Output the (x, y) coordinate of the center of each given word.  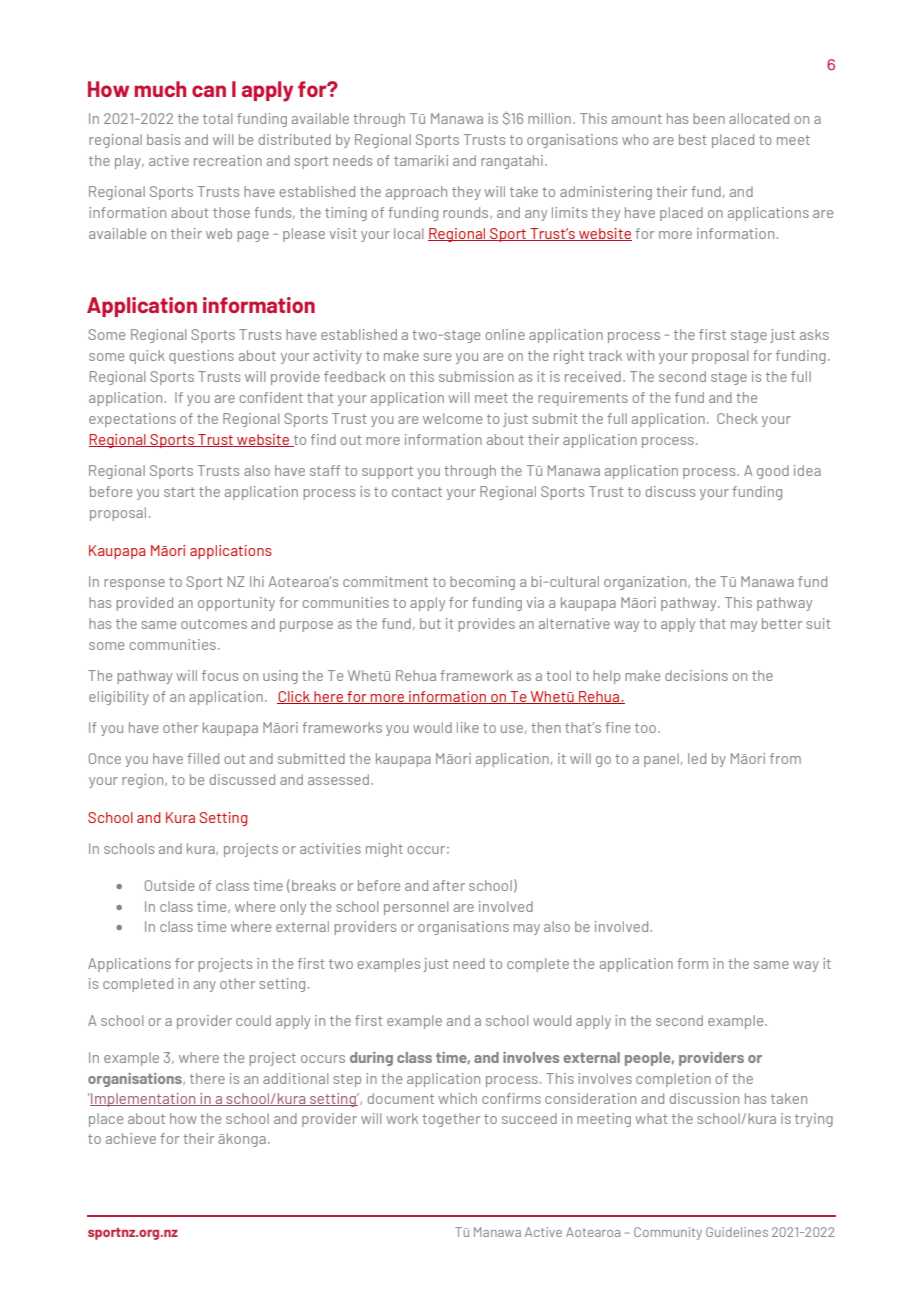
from (785, 758)
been (709, 118)
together (451, 1120)
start (179, 492)
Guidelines (737, 1232)
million (549, 118)
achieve (131, 1138)
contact (417, 492)
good (773, 472)
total (217, 118)
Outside (169, 885)
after (449, 885)
